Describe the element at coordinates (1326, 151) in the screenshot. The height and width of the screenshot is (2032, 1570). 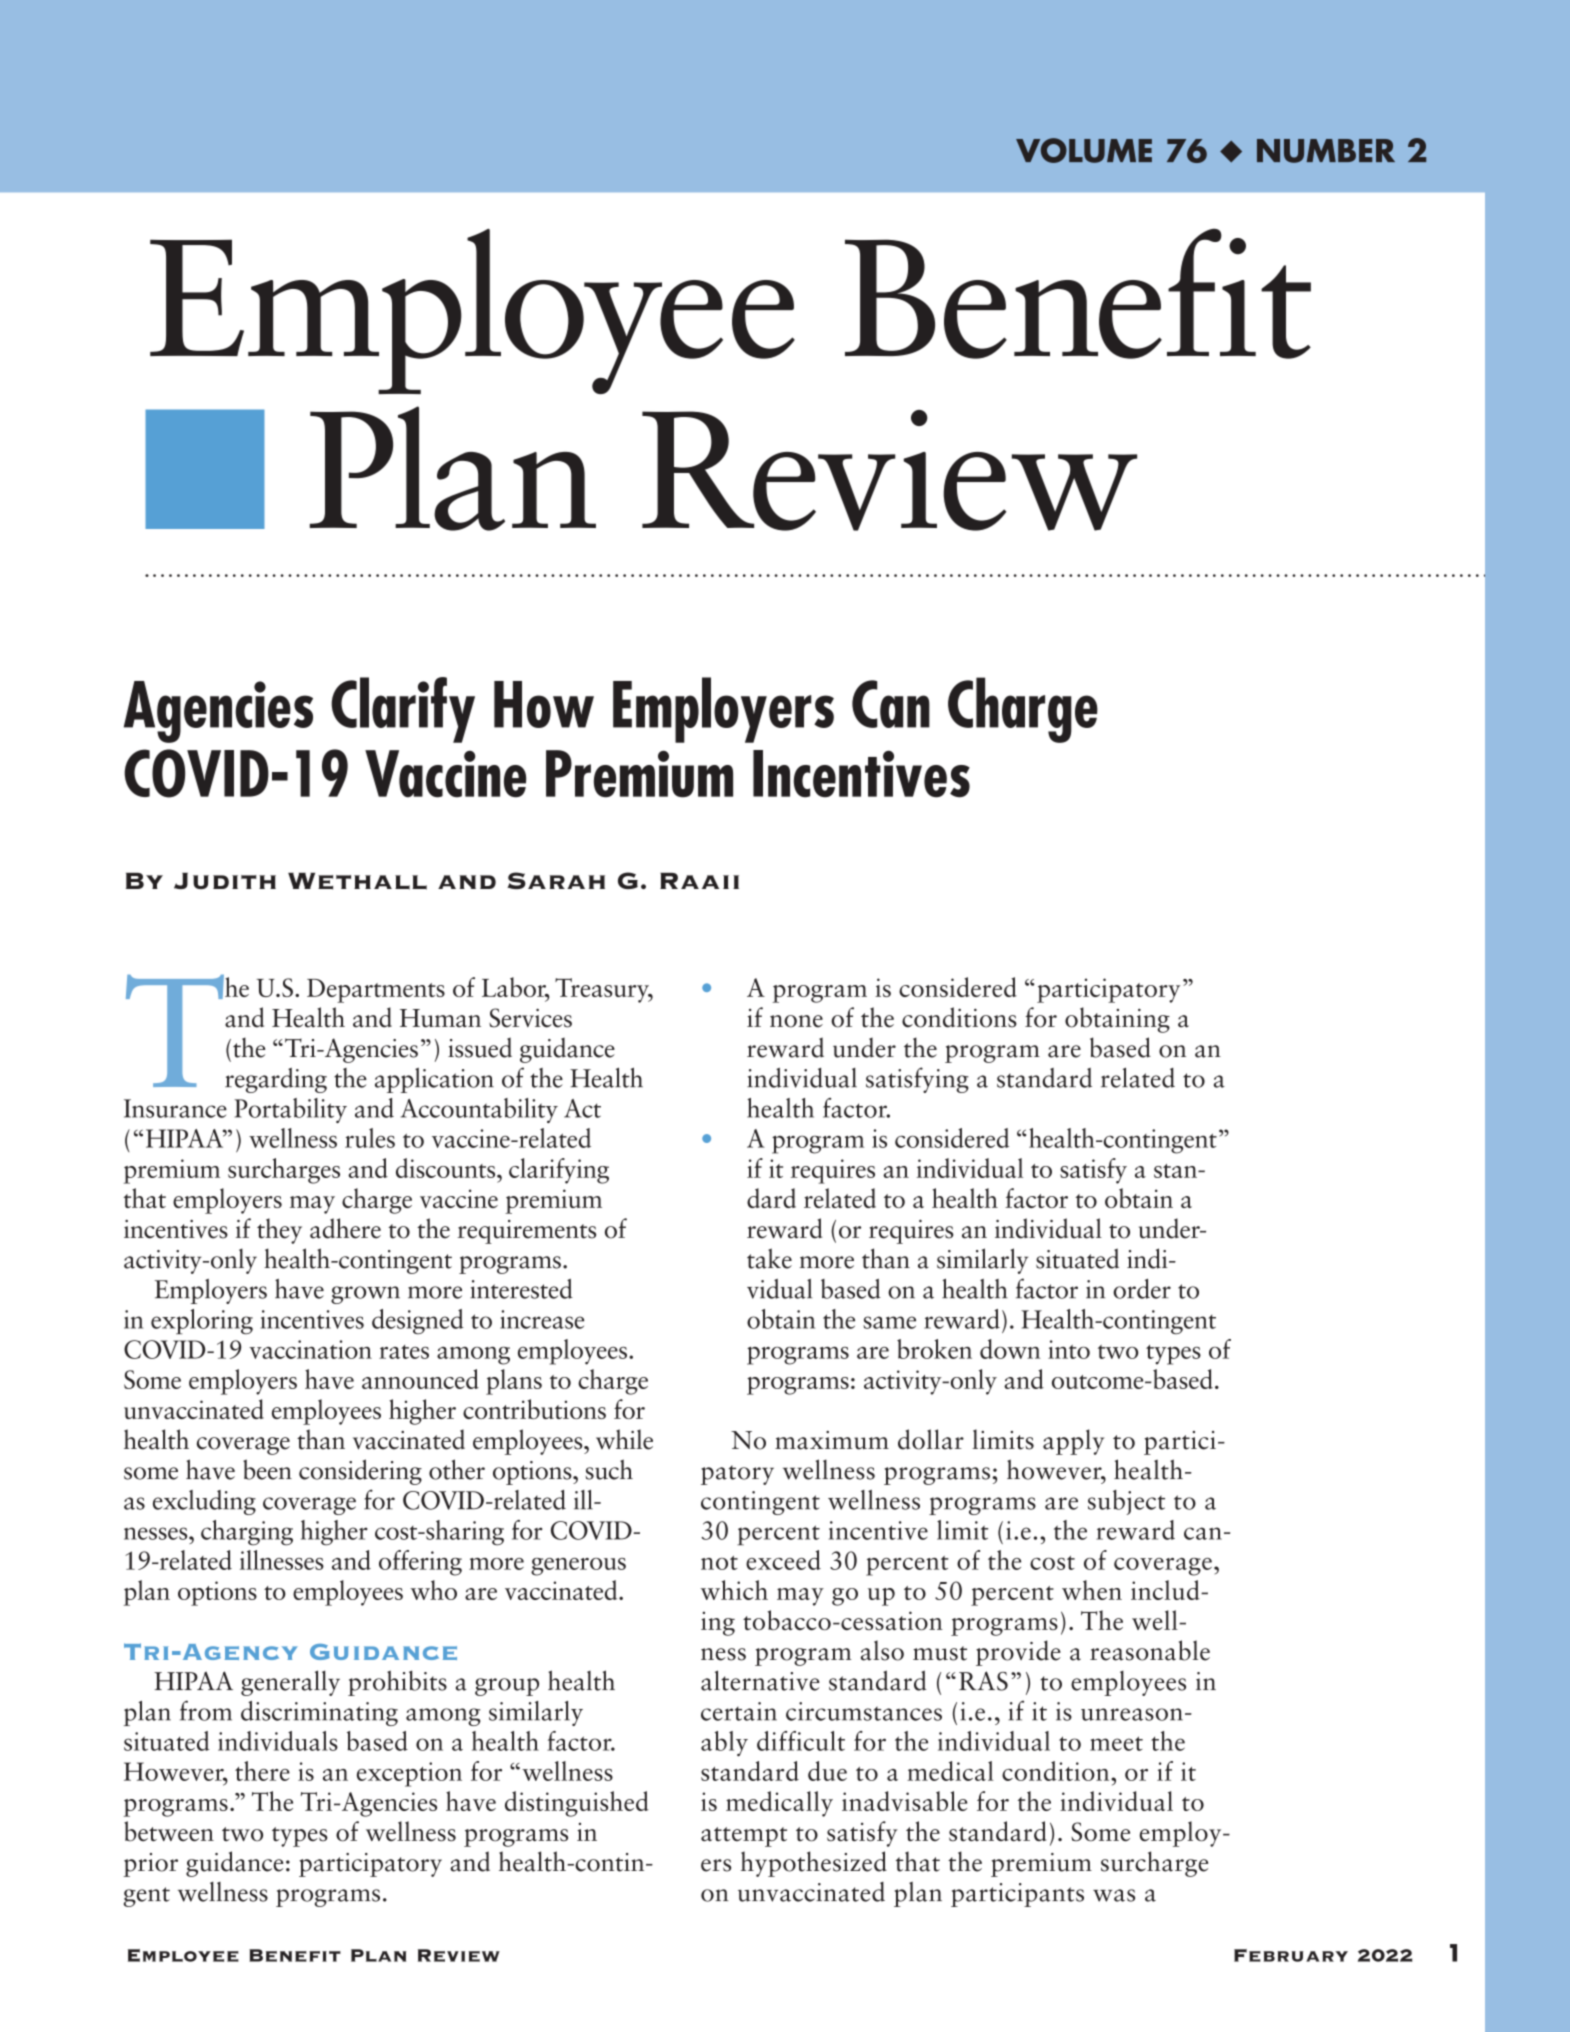
I see `NUMBER` at that location.
